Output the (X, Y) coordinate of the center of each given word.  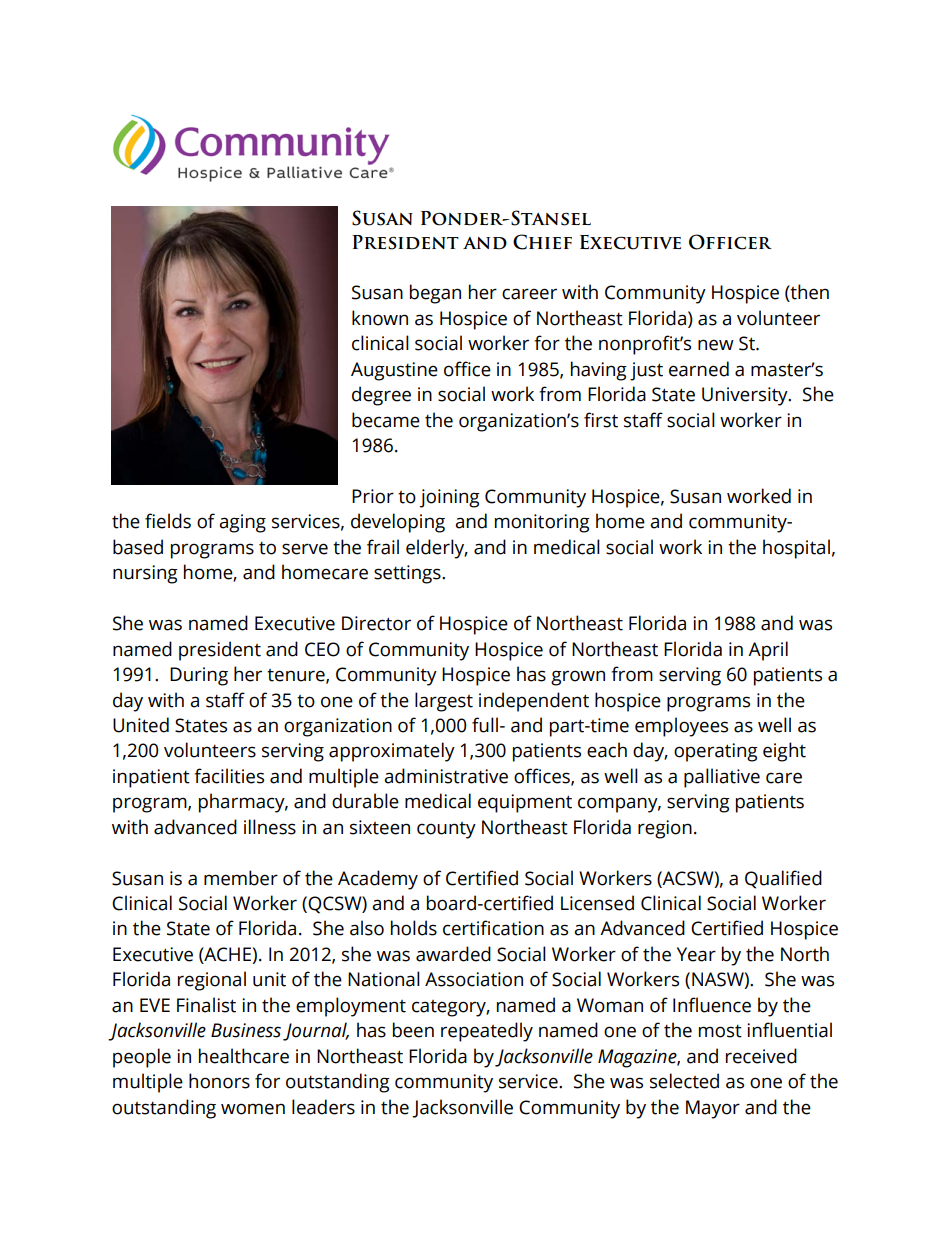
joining (450, 498)
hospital (796, 549)
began (435, 294)
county (446, 830)
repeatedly (487, 1032)
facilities (229, 776)
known (380, 318)
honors (219, 1081)
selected (684, 1081)
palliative (722, 778)
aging (242, 523)
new (716, 345)
